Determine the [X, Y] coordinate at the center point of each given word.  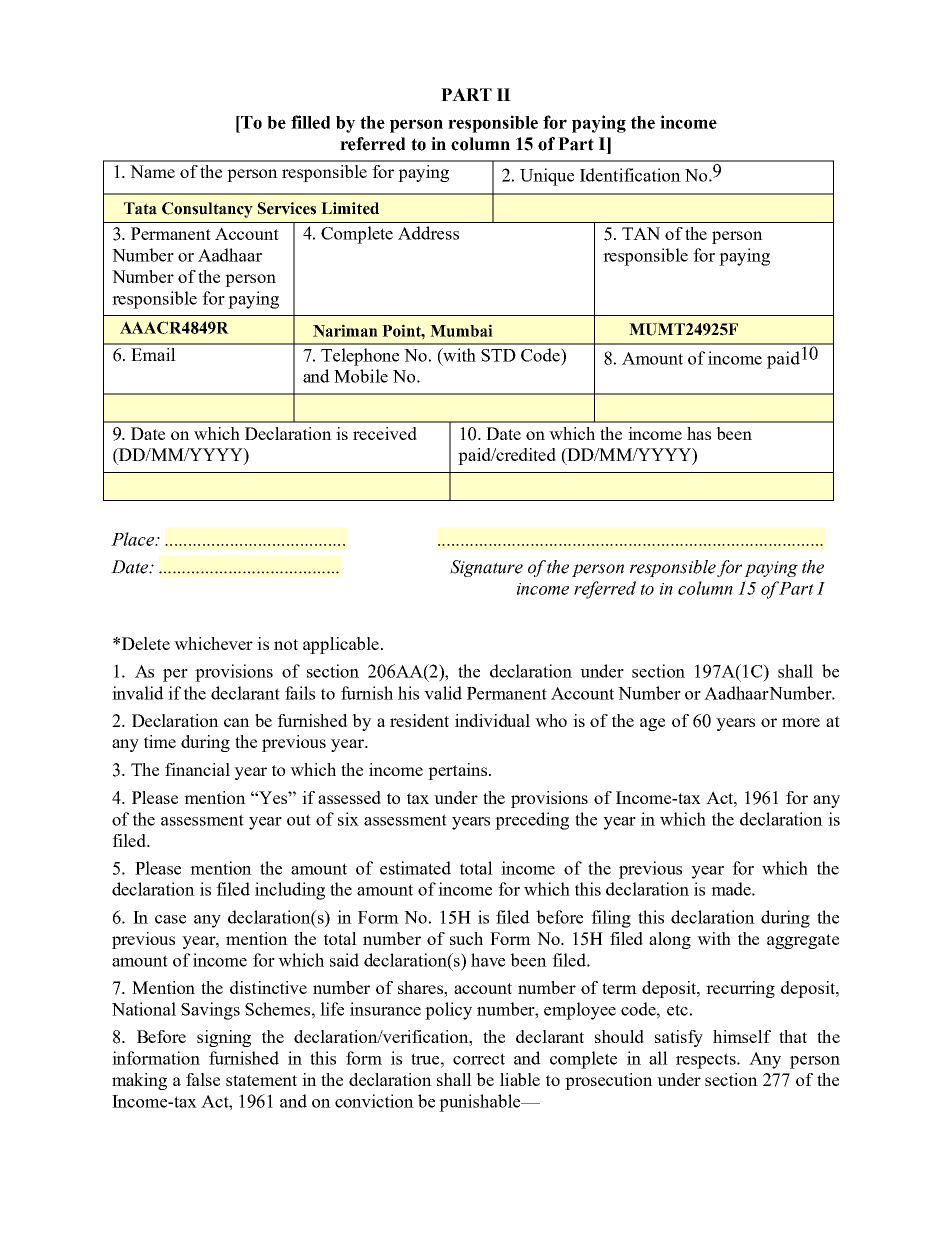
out [299, 820]
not [286, 644]
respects [707, 1061]
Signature [486, 568]
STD [498, 355]
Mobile [361, 376]
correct [479, 1059]
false [203, 1079]
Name [152, 171]
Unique [547, 177]
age [652, 724]
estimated [415, 868]
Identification [630, 175]
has [699, 433]
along [670, 940]
